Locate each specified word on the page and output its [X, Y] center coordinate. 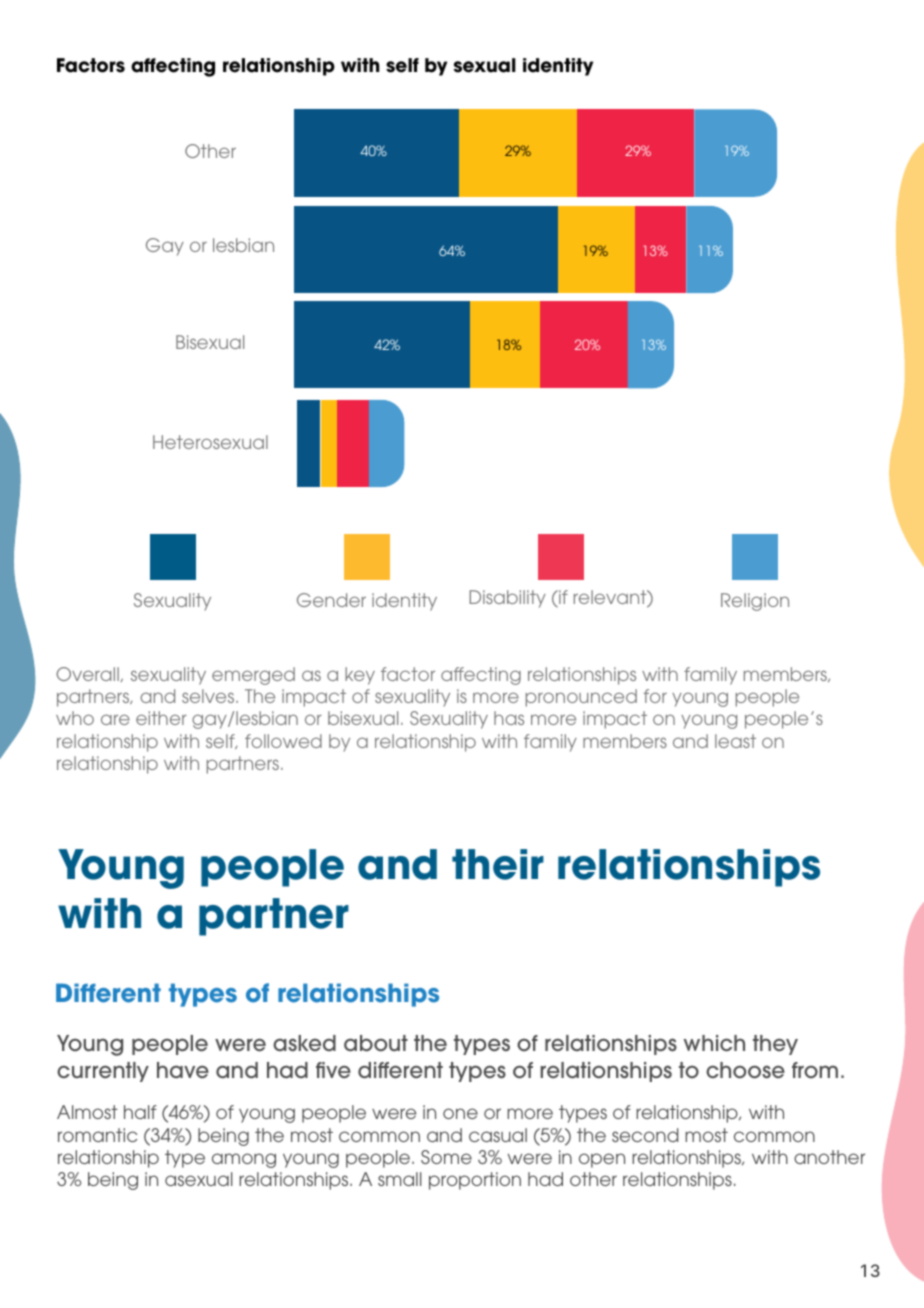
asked [304, 1043]
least [735, 741]
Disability [507, 599]
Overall [88, 674]
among [244, 1160]
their [498, 864]
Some [446, 1157]
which [714, 1043]
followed [283, 741]
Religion [755, 602]
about [376, 1043]
